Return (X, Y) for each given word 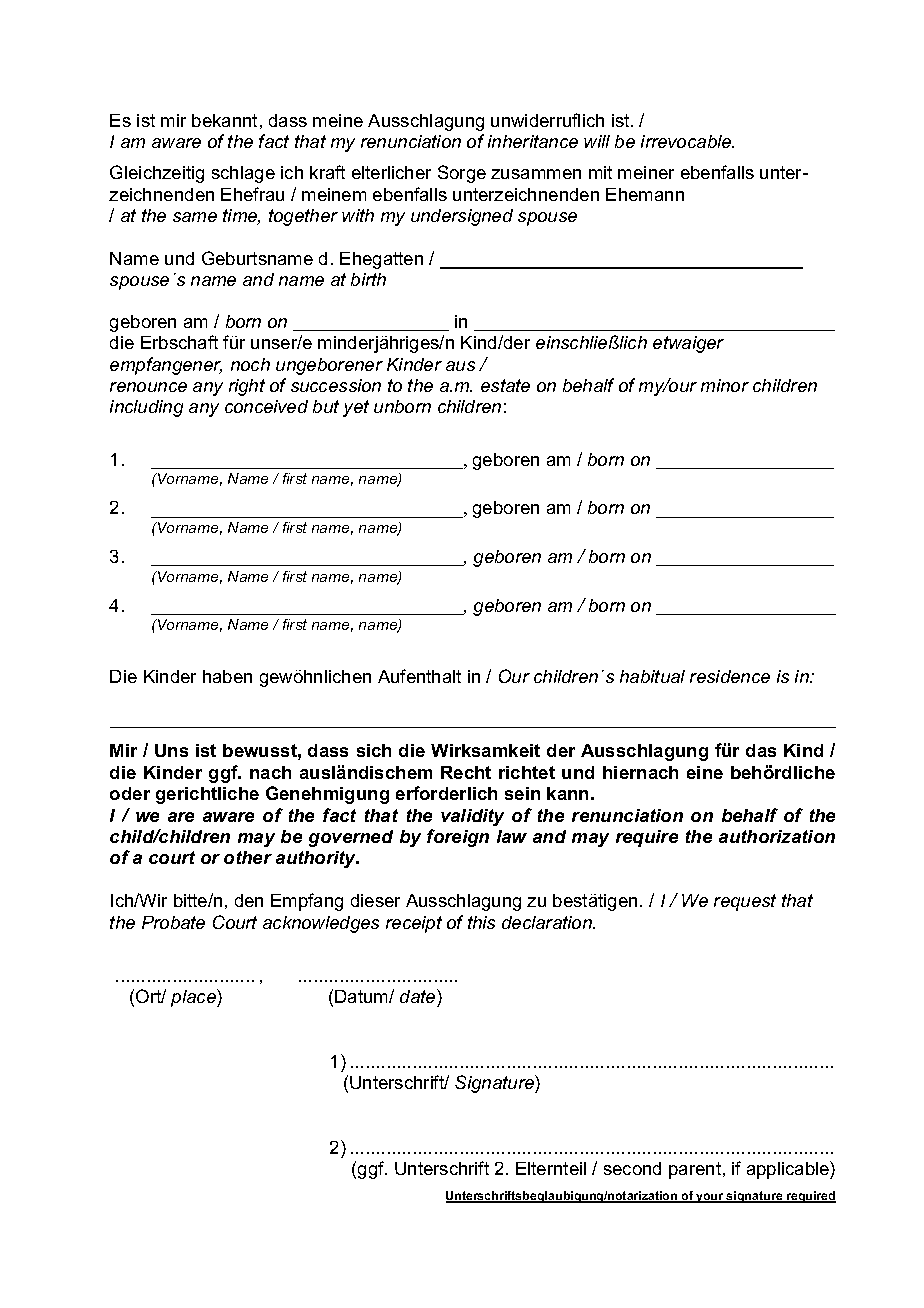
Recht (466, 772)
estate (505, 385)
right (247, 387)
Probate (173, 922)
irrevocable (687, 141)
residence (730, 676)
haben (227, 676)
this (481, 922)
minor (725, 385)
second (632, 1168)
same (195, 217)
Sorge (462, 174)
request (745, 902)
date (419, 998)
